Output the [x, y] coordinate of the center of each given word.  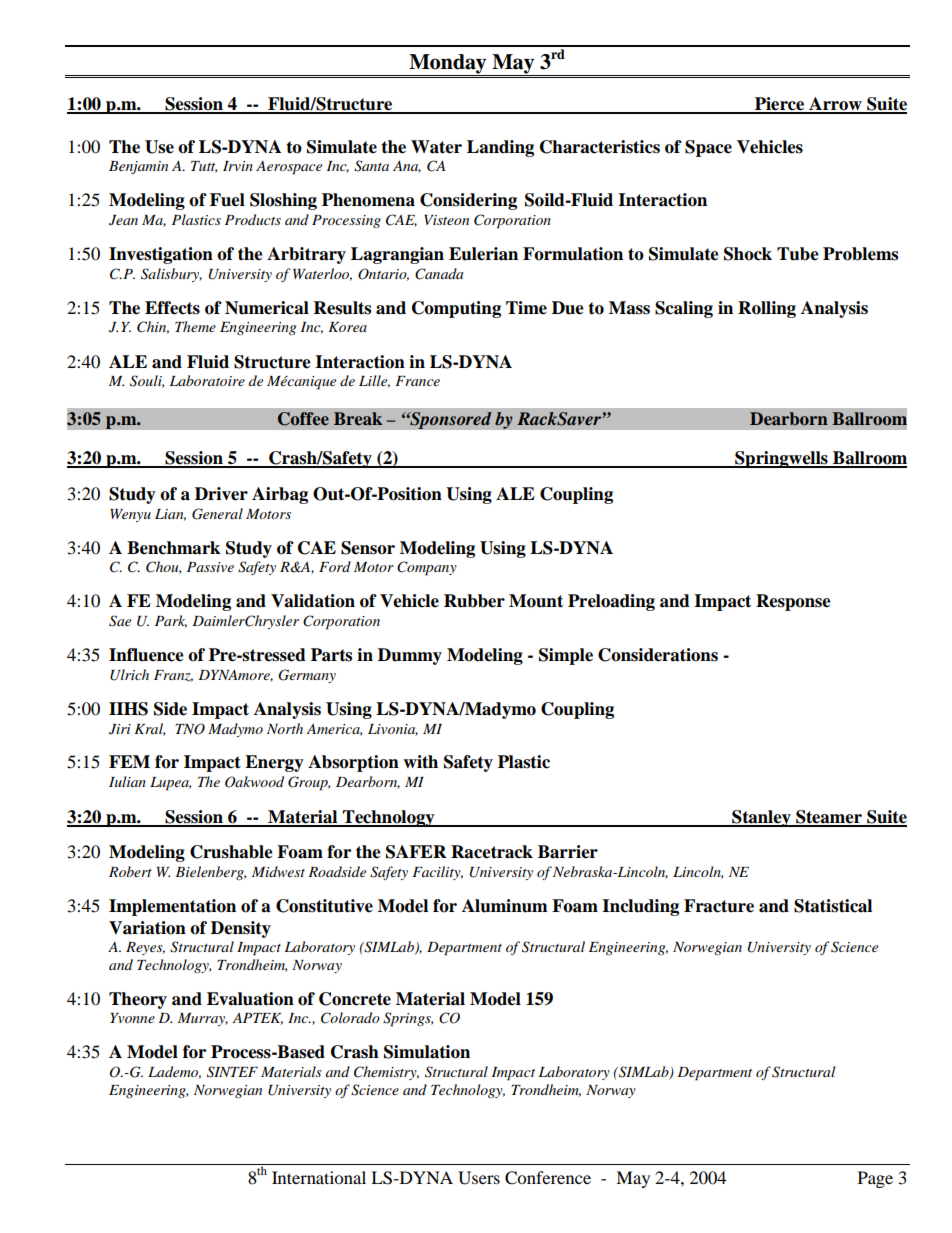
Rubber [474, 601]
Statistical [833, 906]
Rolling [767, 309]
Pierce [780, 105]
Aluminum [505, 906]
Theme [195, 326]
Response [793, 602]
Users [479, 1178]
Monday [448, 65]
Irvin [238, 166]
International [319, 1177]
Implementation [172, 907]
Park [171, 621]
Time [526, 308]
